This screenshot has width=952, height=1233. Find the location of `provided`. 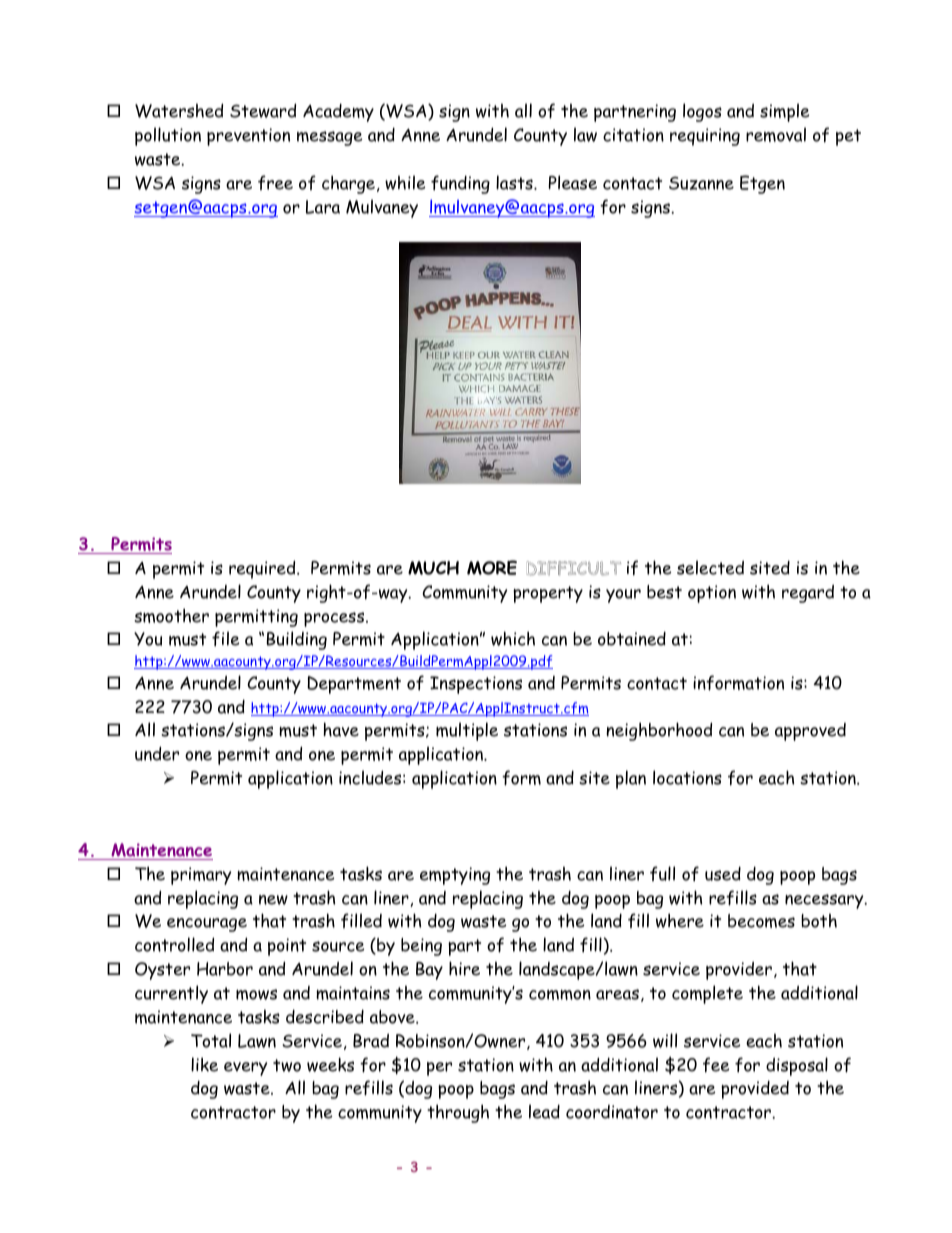

provided is located at coordinates (755, 1089).
